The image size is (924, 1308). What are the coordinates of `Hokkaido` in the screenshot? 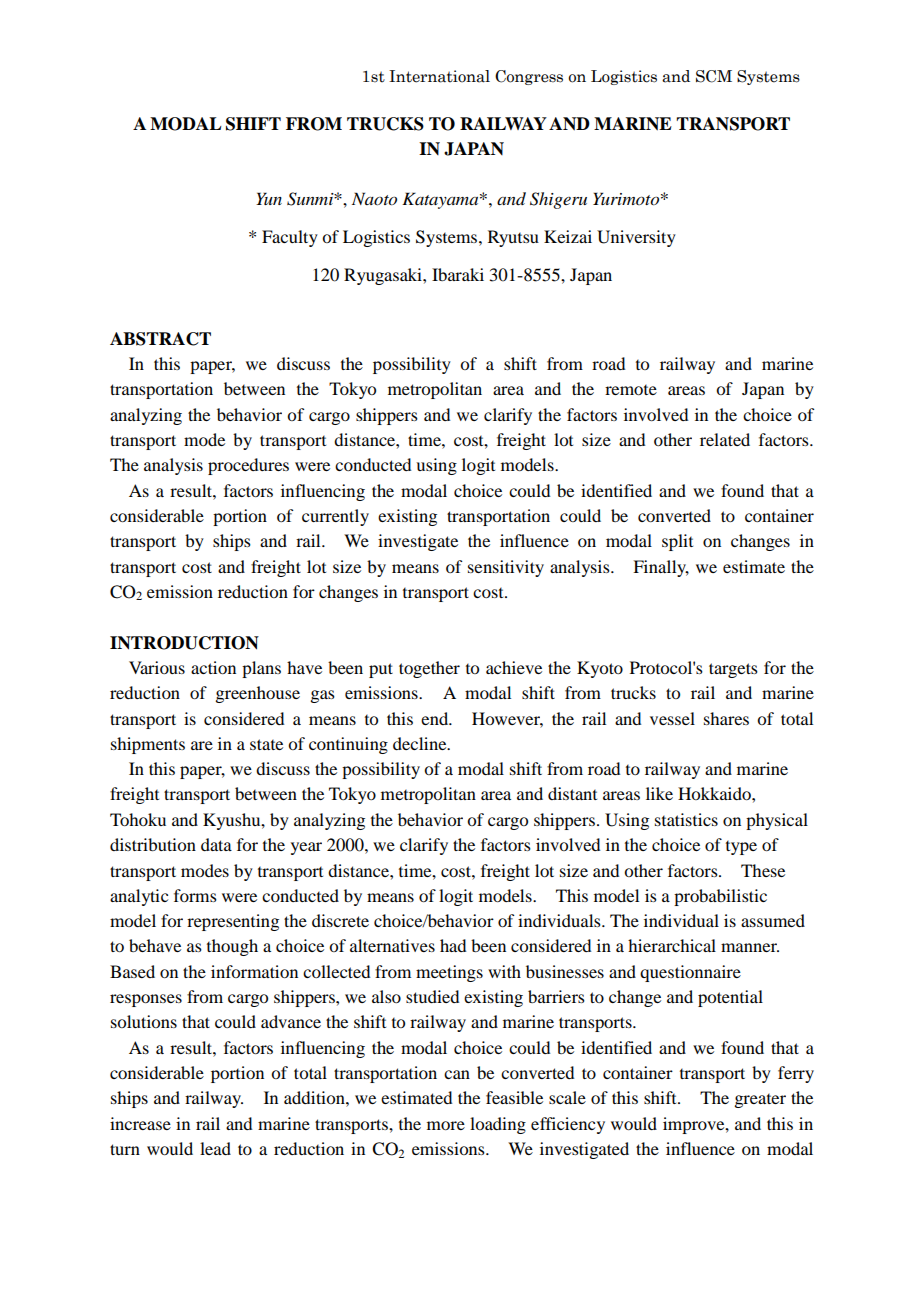 It's located at (715, 793).
